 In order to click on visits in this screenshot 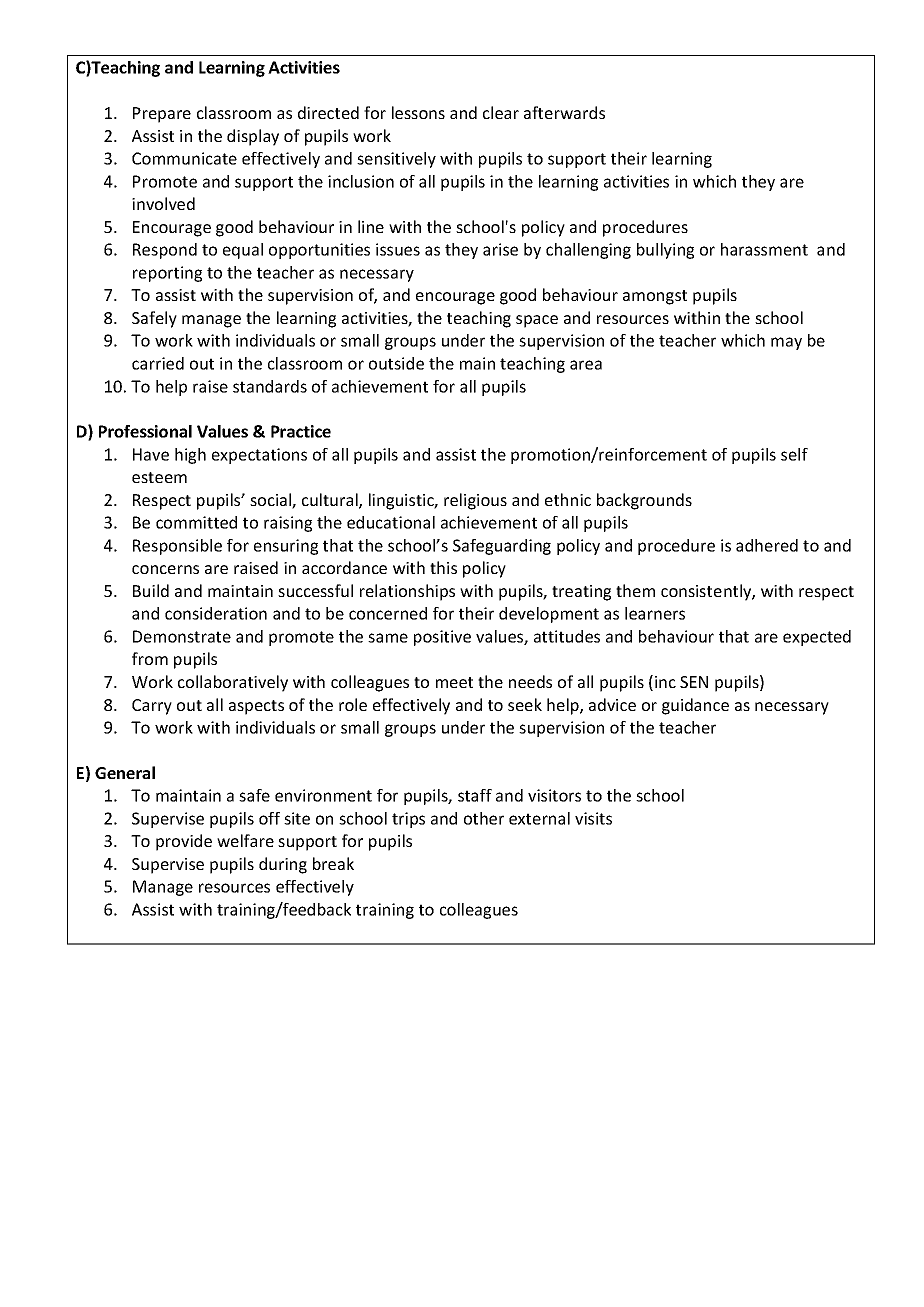, I will do `click(593, 818)`.
